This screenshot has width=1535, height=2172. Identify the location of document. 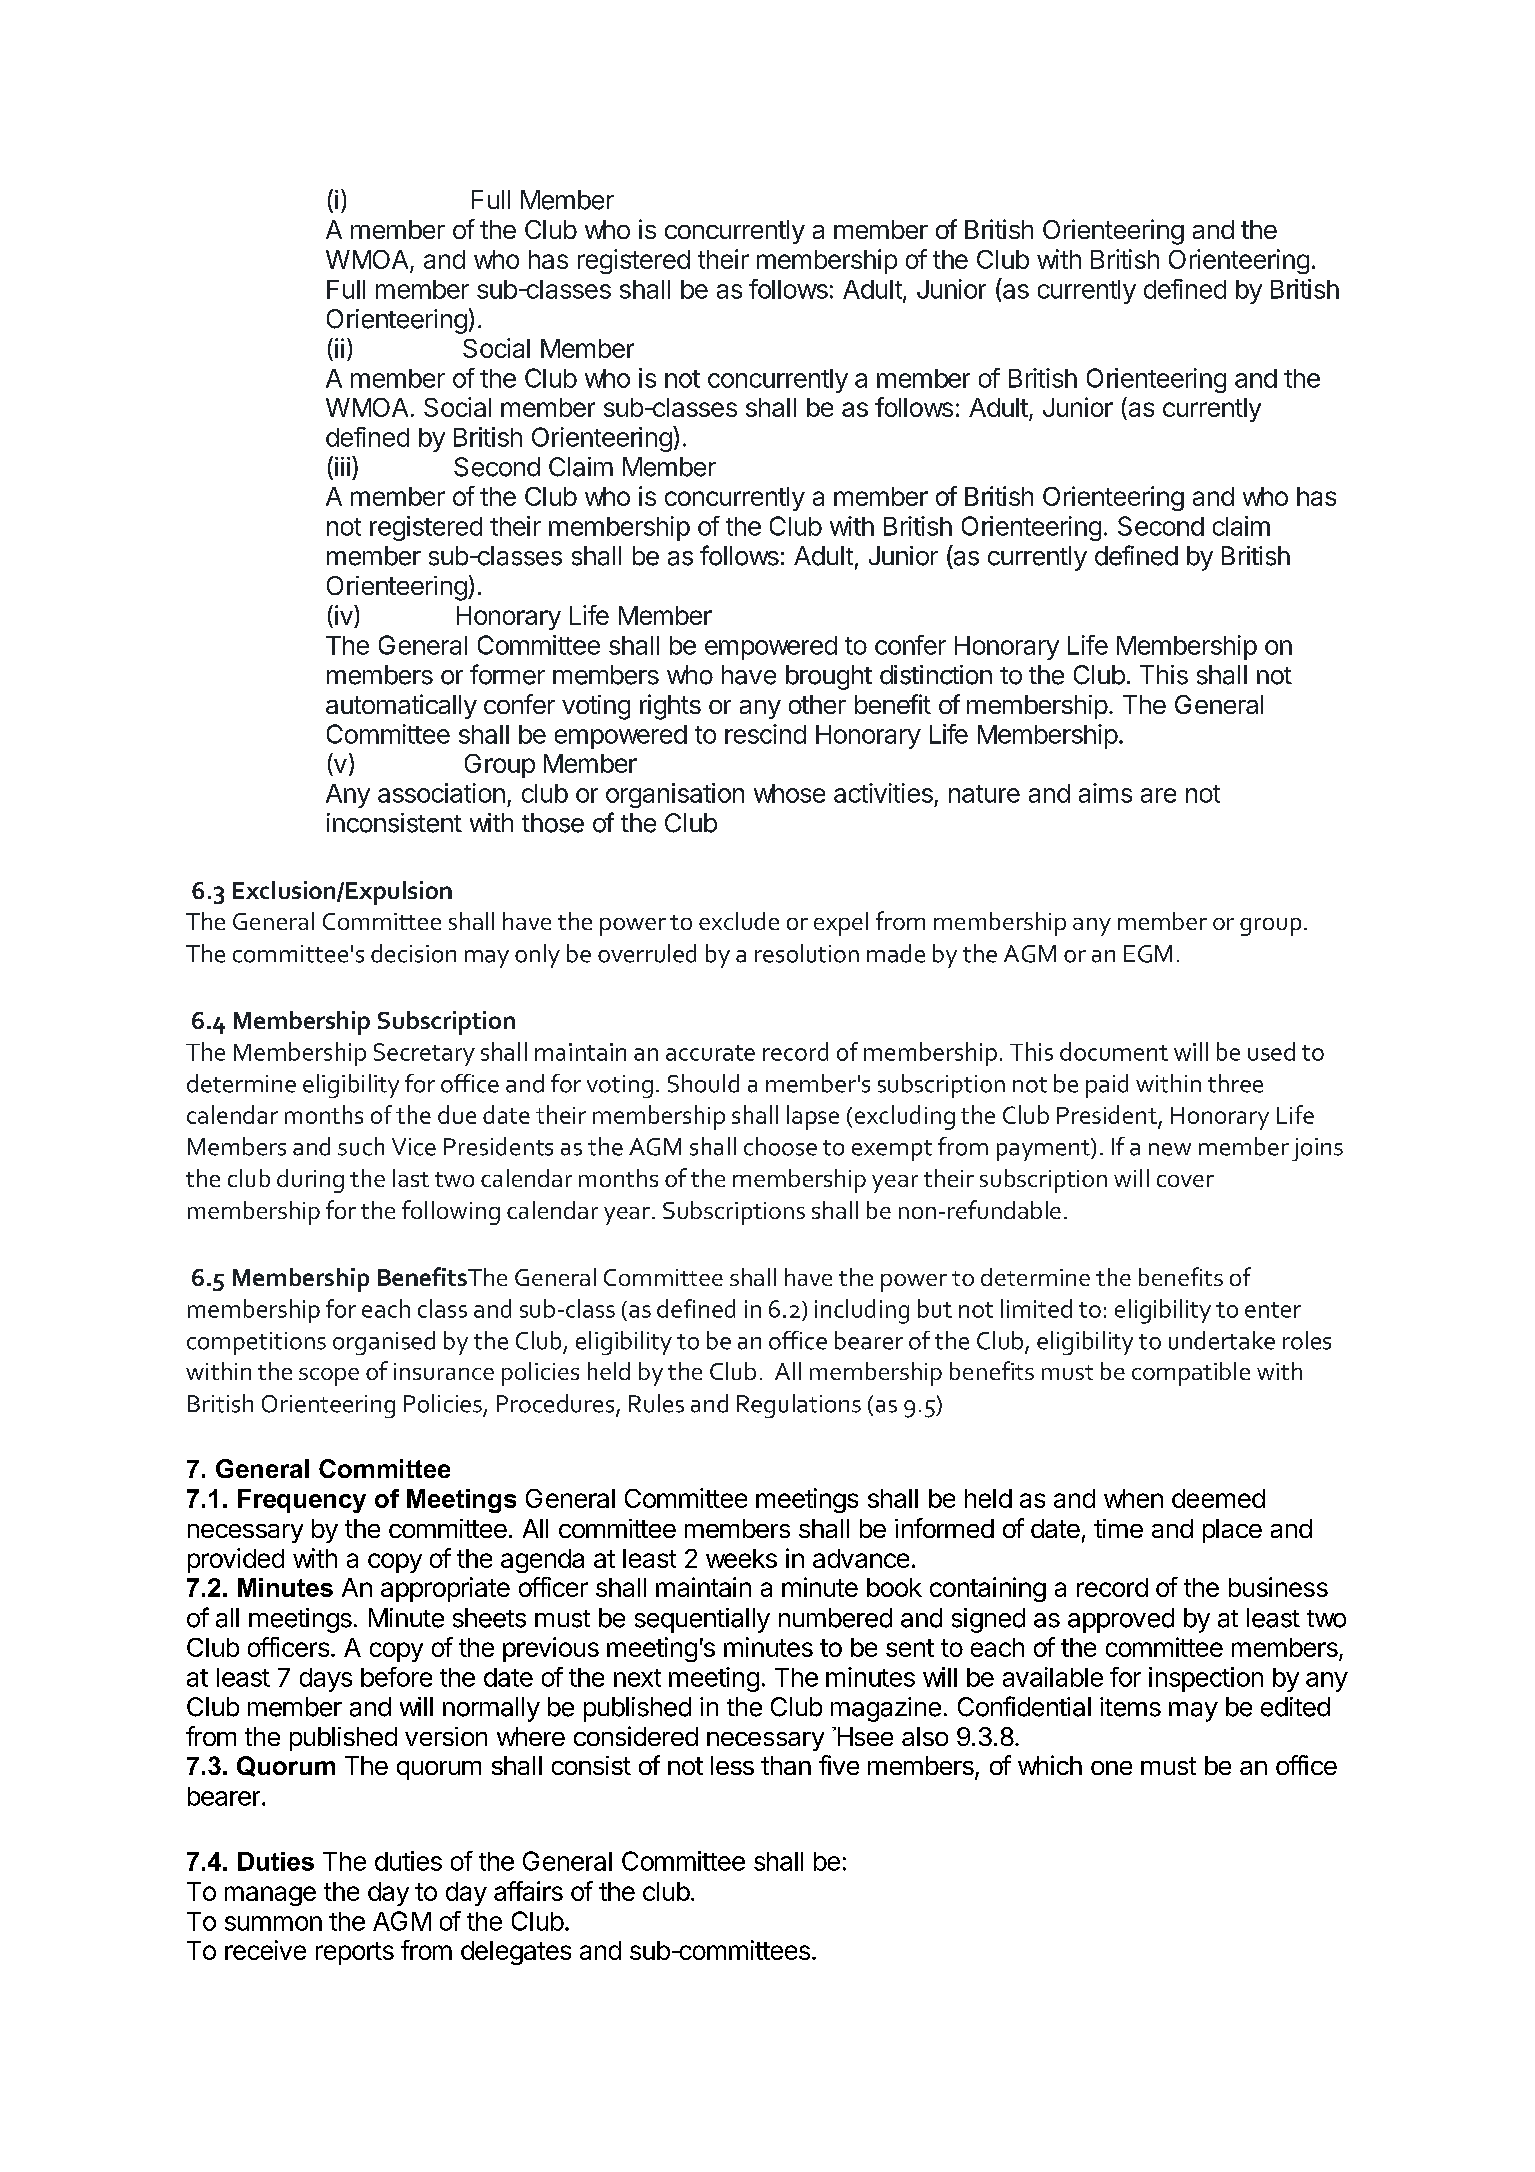
(1114, 1051).
